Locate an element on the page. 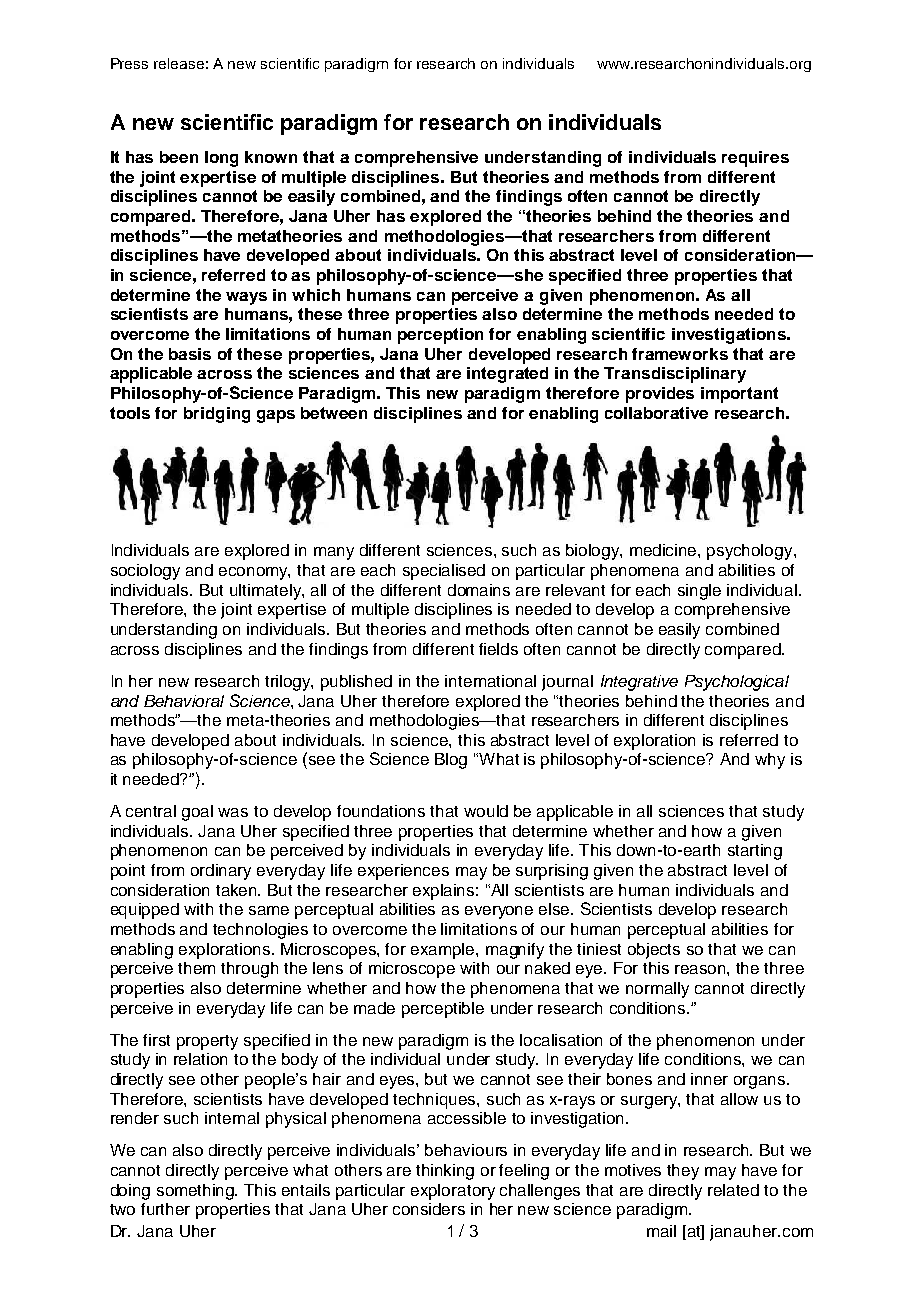 This page has height=1308, width=924. been is located at coordinates (179, 157).
